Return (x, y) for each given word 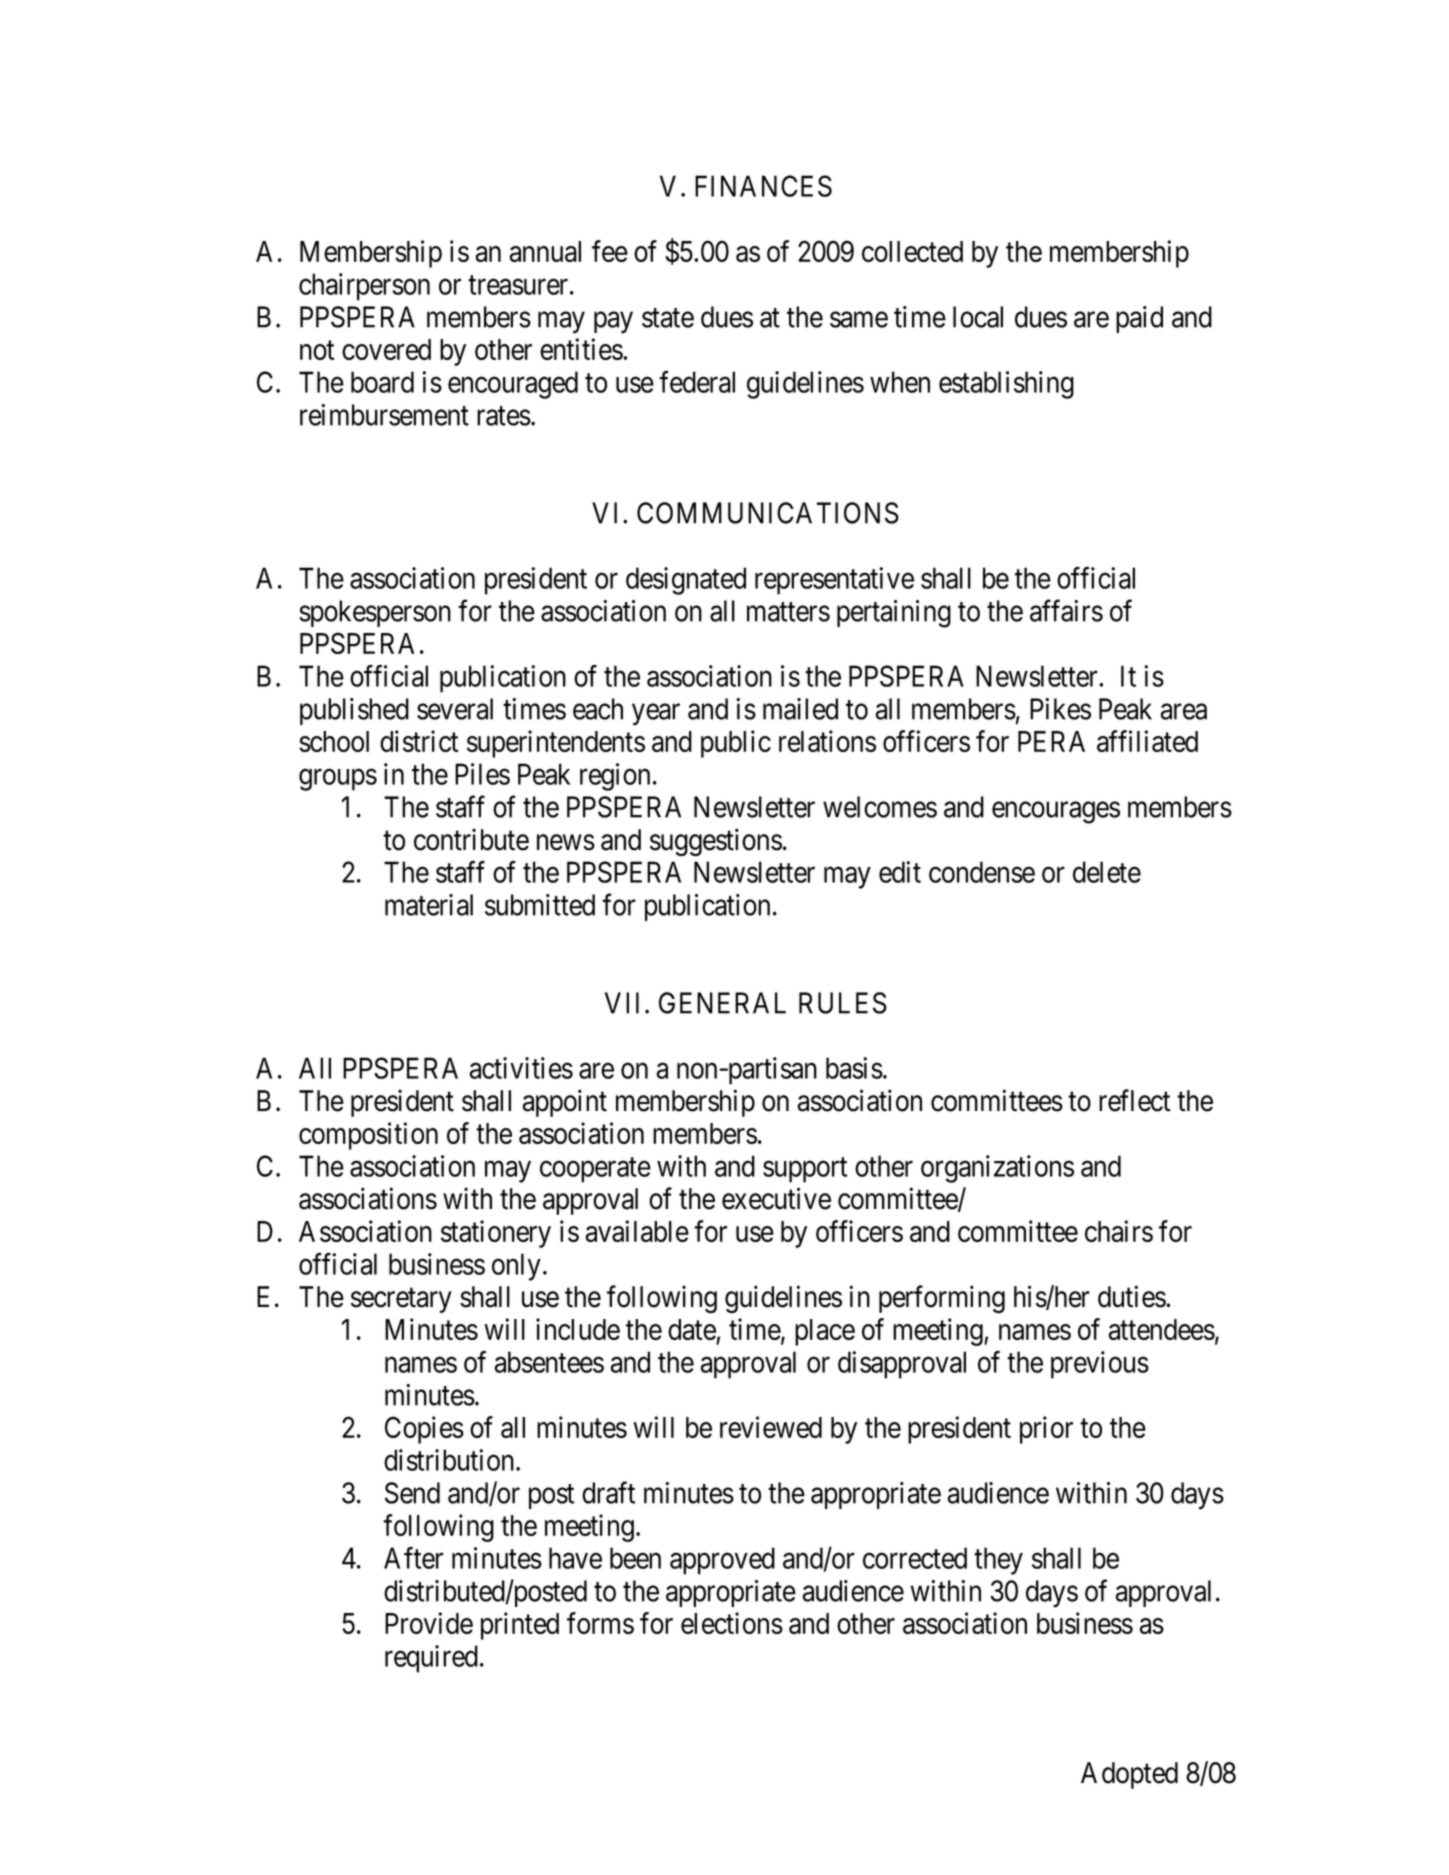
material (429, 905)
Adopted (1129, 1775)
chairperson (364, 287)
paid (1139, 319)
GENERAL (722, 1003)
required (431, 1659)
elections (732, 1623)
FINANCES (763, 186)
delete (1107, 872)
